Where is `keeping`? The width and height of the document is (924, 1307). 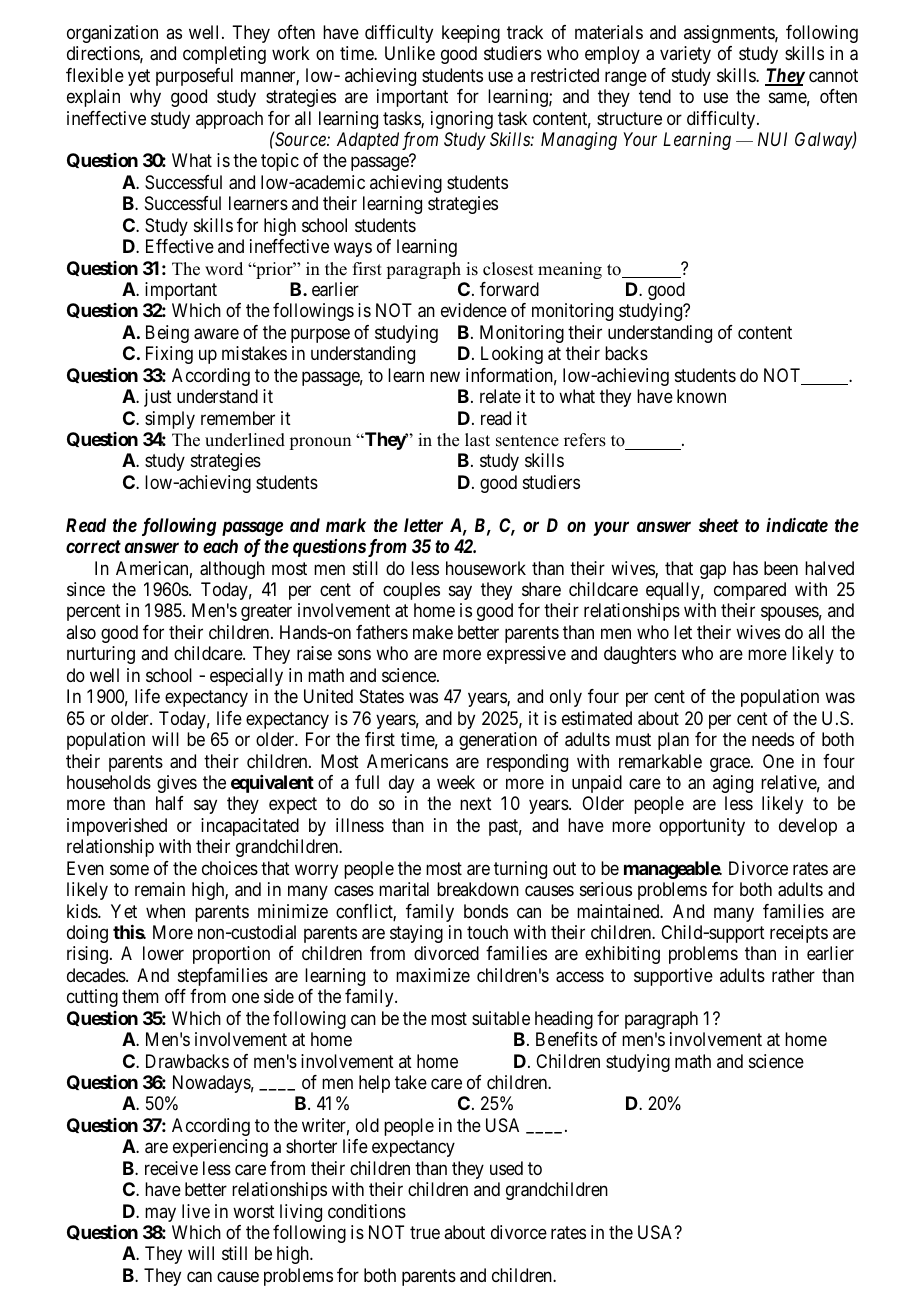 keeping is located at coordinates (471, 34).
